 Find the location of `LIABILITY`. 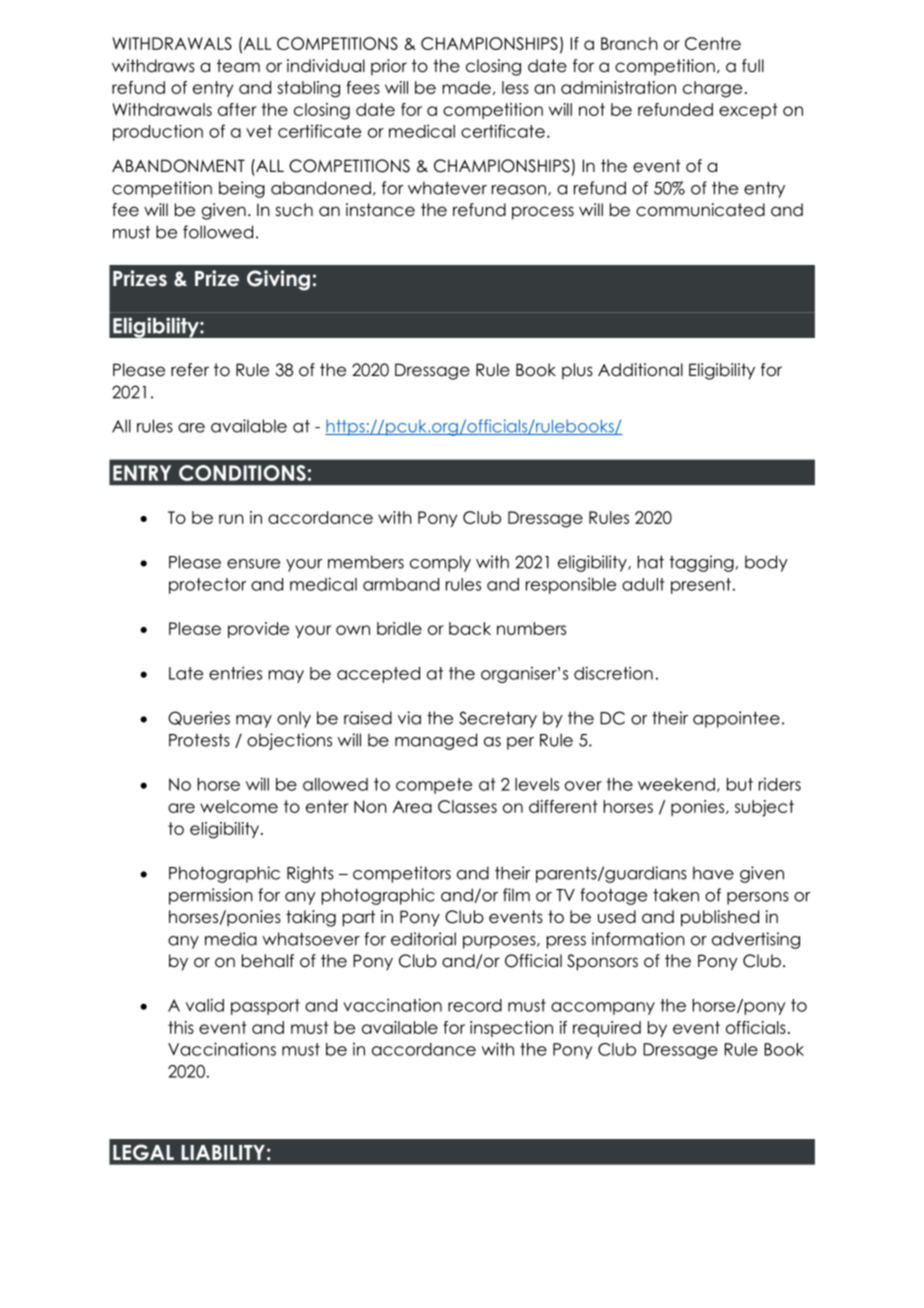

LIABILITY is located at coordinates (223, 1152).
